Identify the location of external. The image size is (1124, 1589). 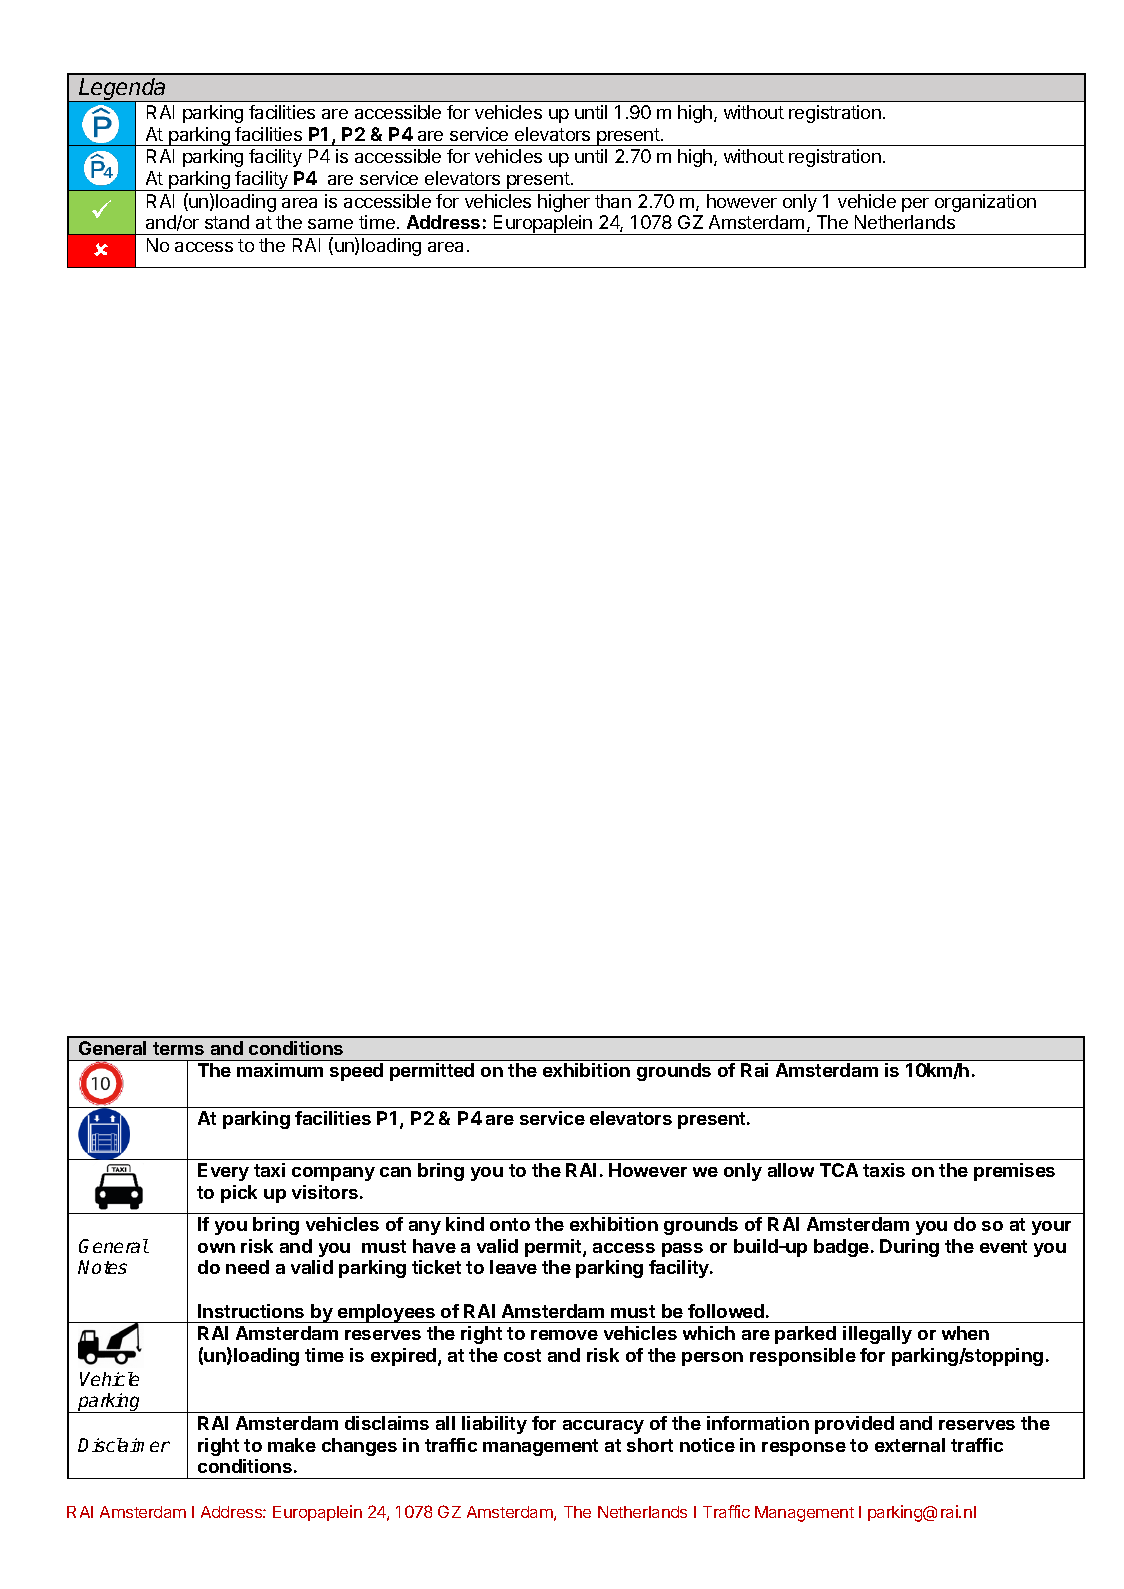
(910, 1445).
